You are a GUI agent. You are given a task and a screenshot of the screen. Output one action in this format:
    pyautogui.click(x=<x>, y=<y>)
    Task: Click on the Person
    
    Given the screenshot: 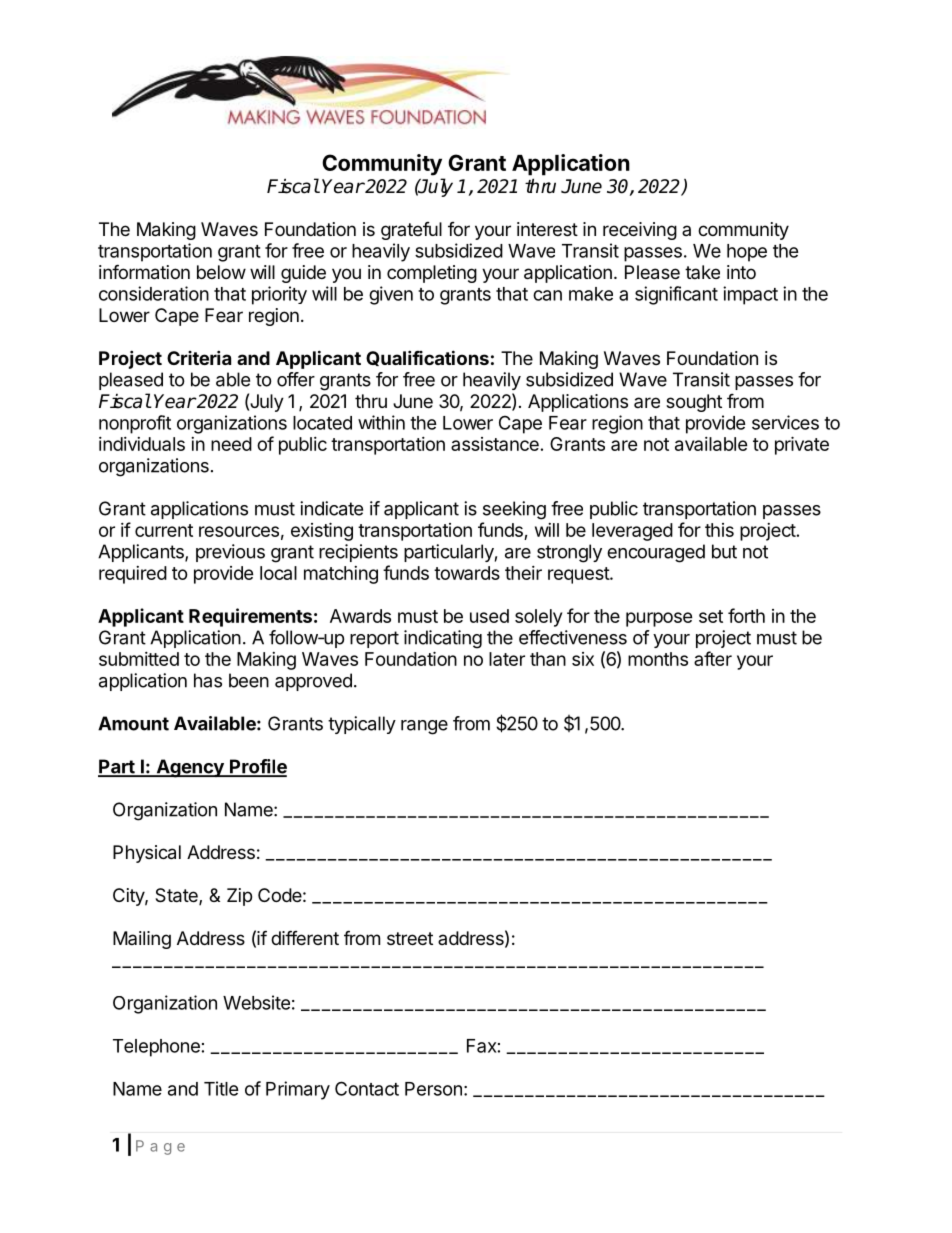 What is the action you would take?
    pyautogui.click(x=433, y=1089)
